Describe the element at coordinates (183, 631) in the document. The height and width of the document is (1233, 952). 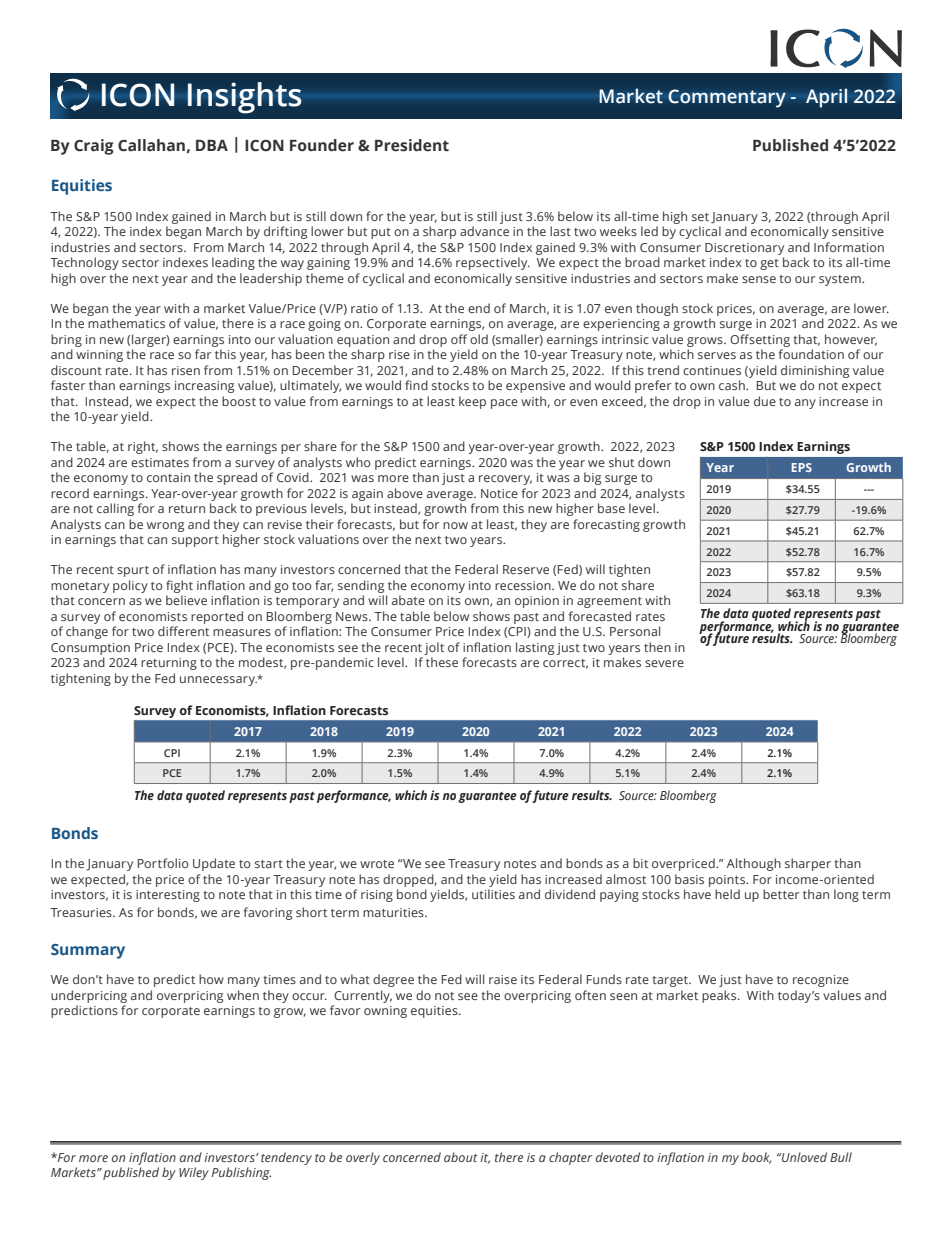
I see `different` at that location.
